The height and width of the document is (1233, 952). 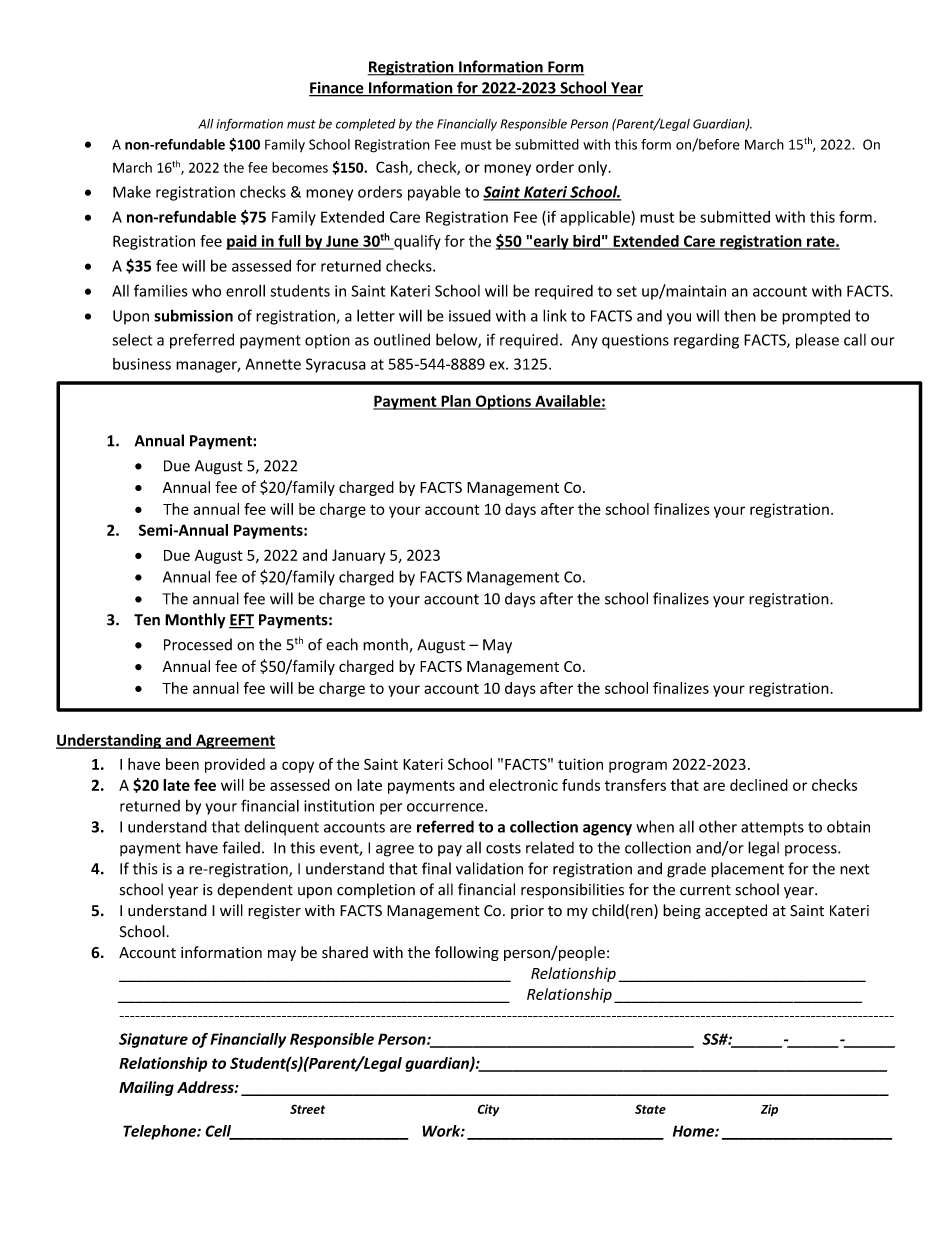 What do you see at coordinates (759, 785) in the document?
I see `declined` at bounding box center [759, 785].
